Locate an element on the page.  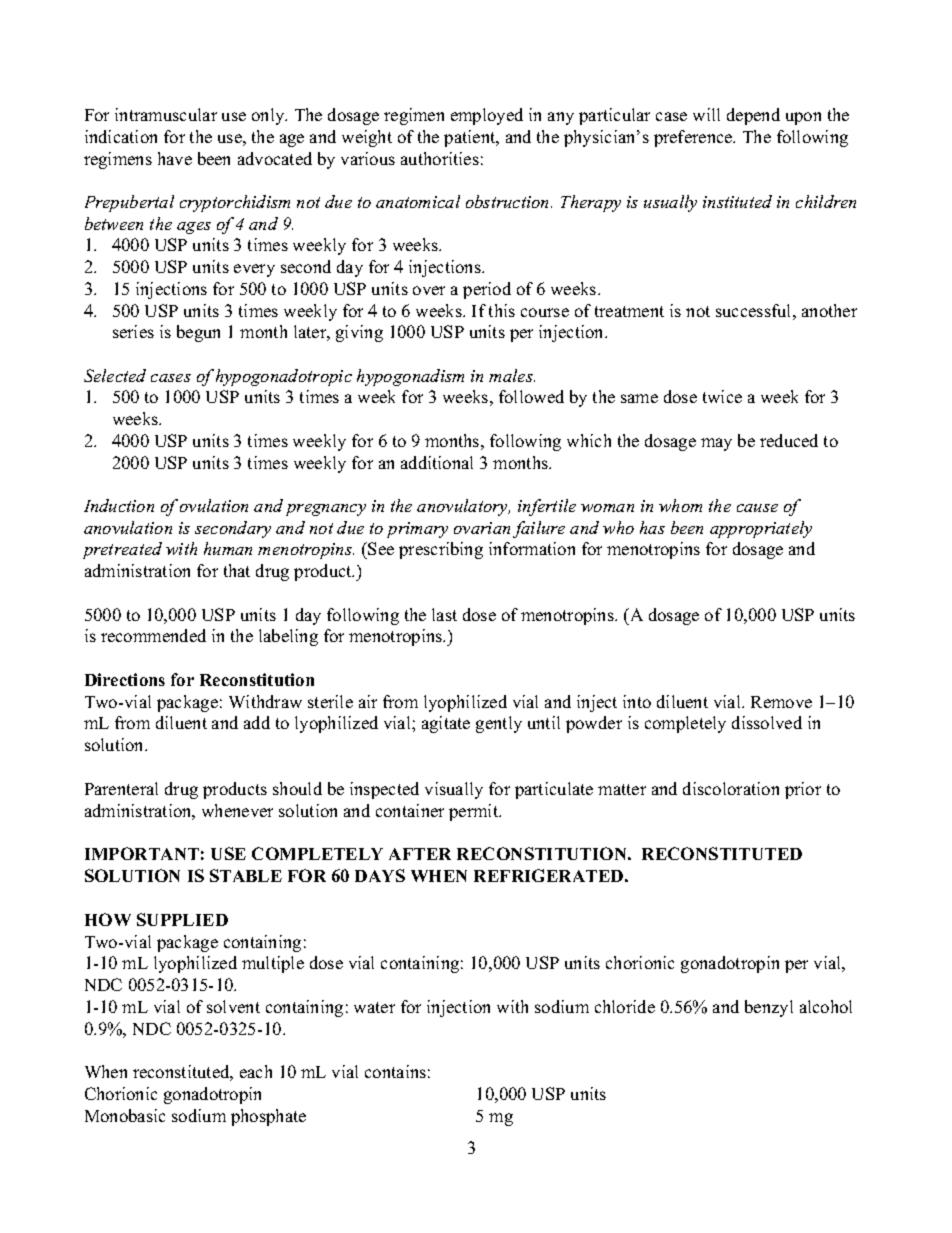
Induction is located at coordinates (119, 505).
